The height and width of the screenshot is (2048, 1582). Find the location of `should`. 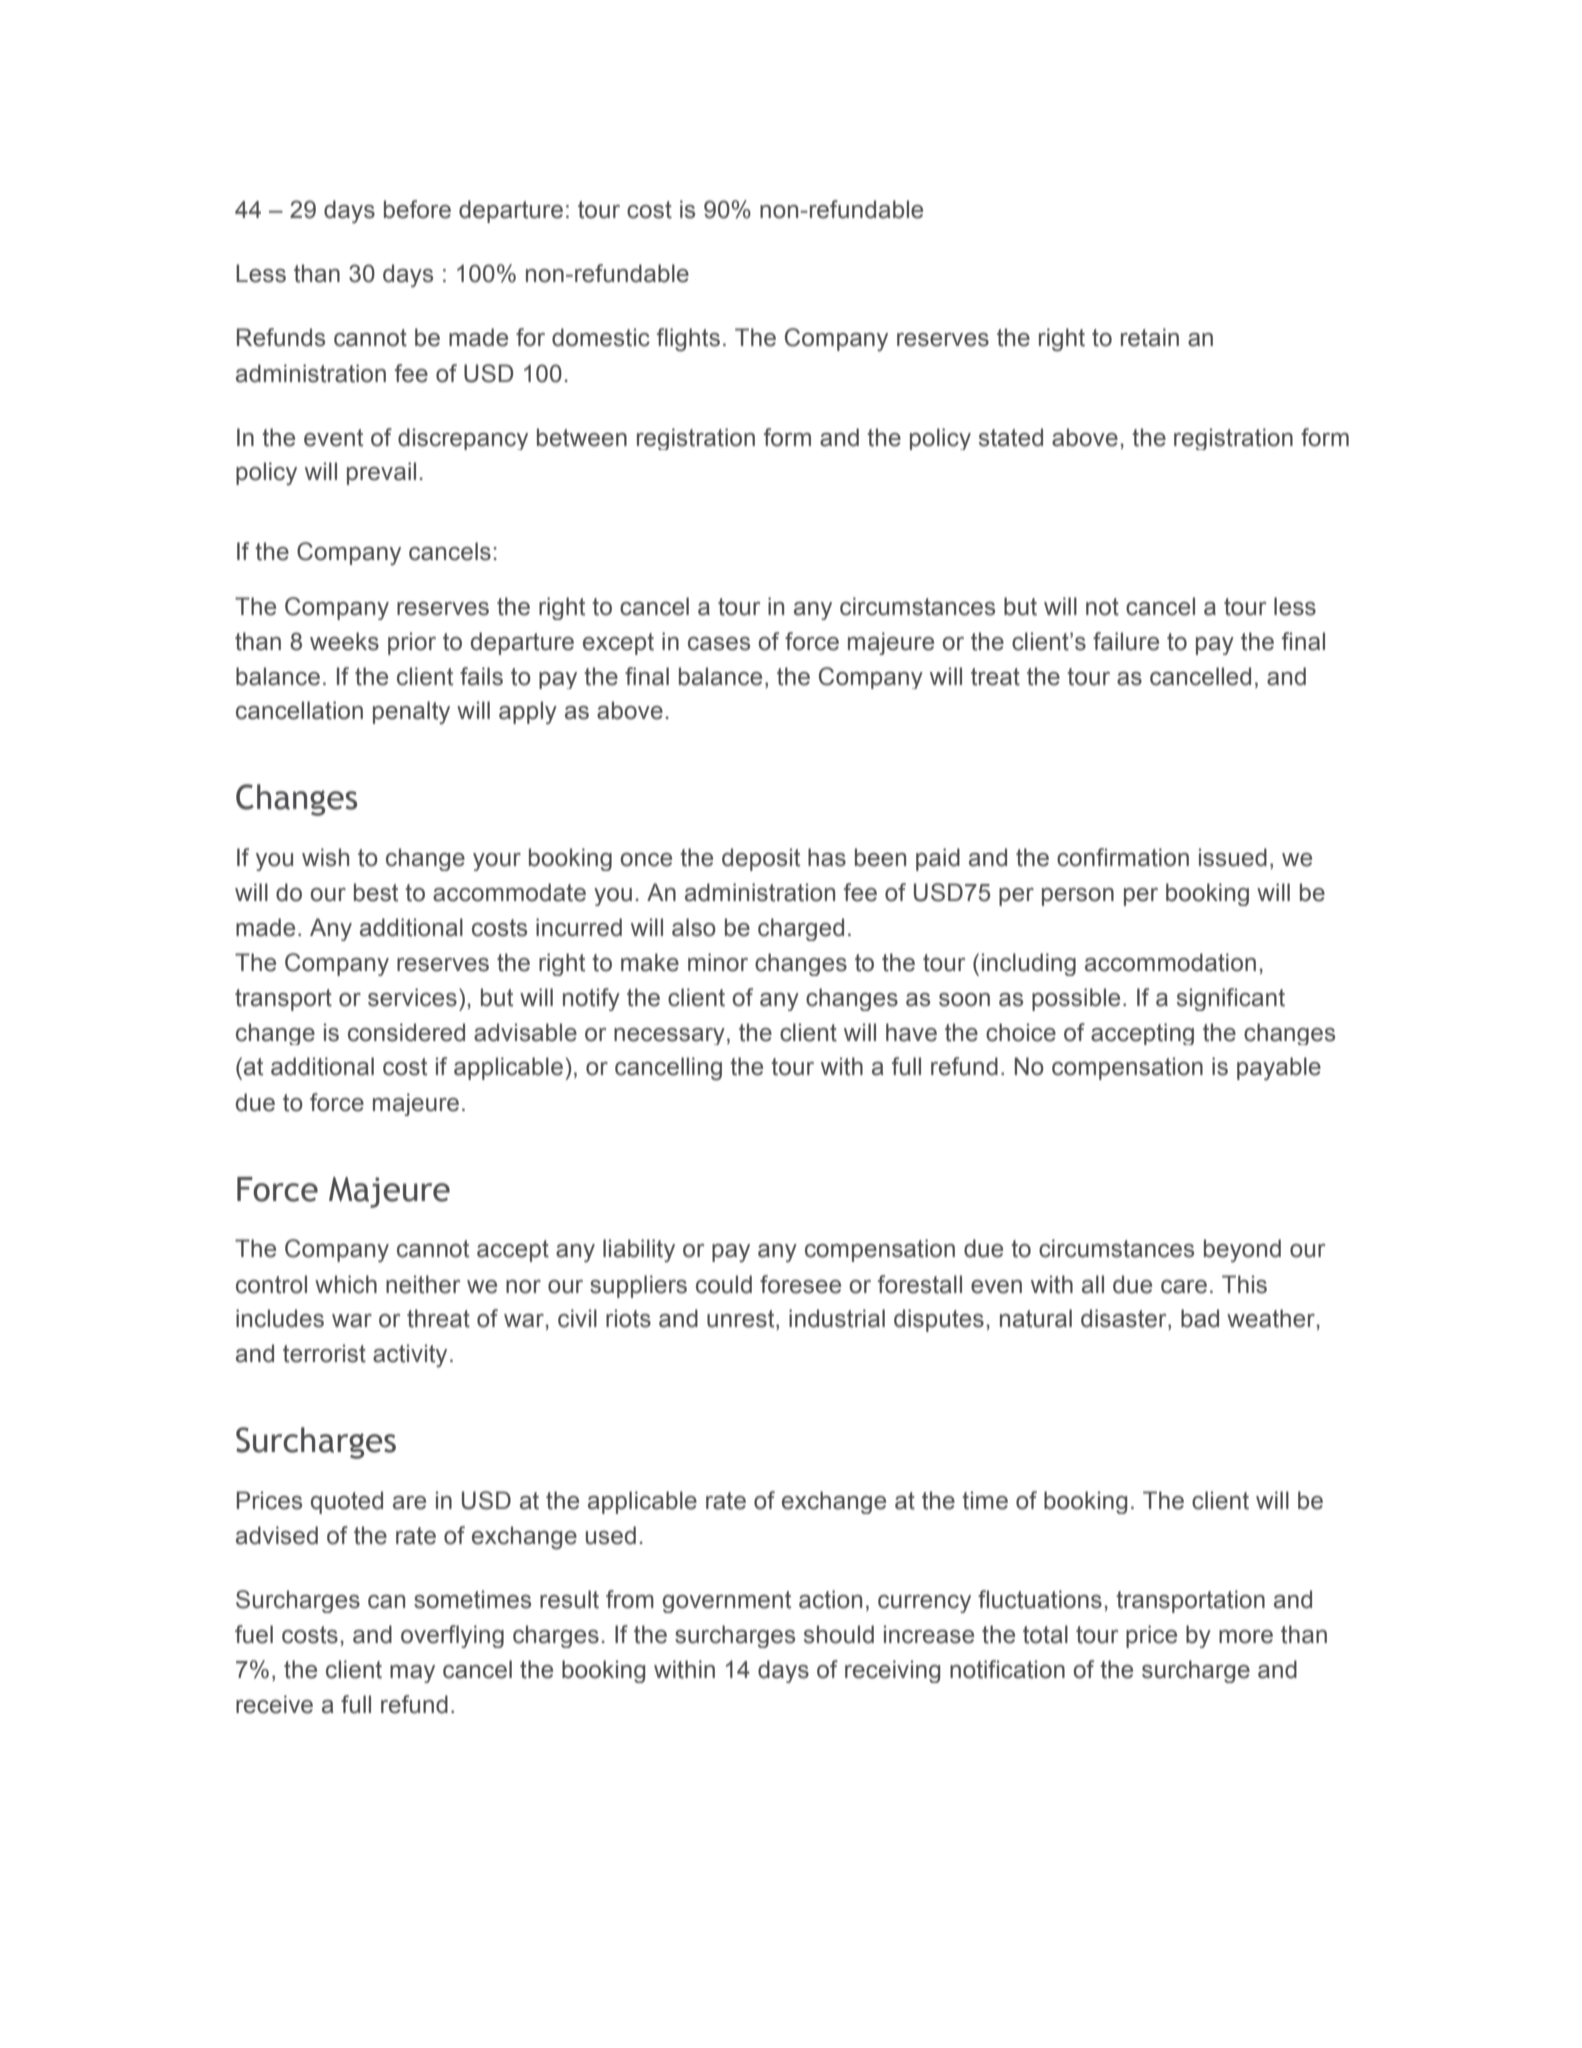

should is located at coordinates (839, 1634).
